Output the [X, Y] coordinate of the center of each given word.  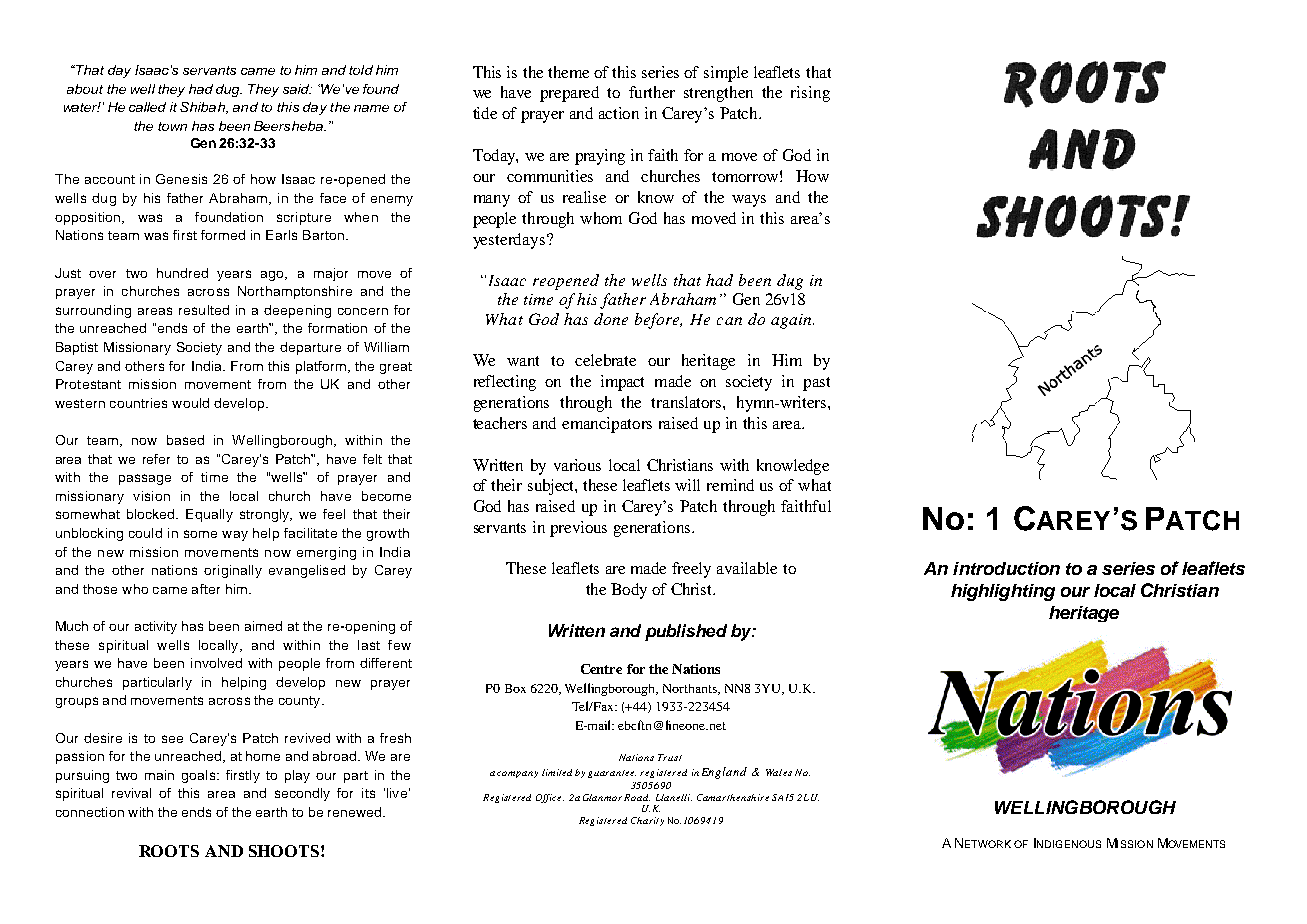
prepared [569, 94]
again [792, 321]
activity [156, 627]
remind [730, 485]
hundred [182, 273]
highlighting [1003, 592]
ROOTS [169, 851]
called [147, 107]
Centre [601, 669]
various [577, 465]
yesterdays [510, 241]
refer [156, 459]
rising [810, 94]
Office [550, 798]
